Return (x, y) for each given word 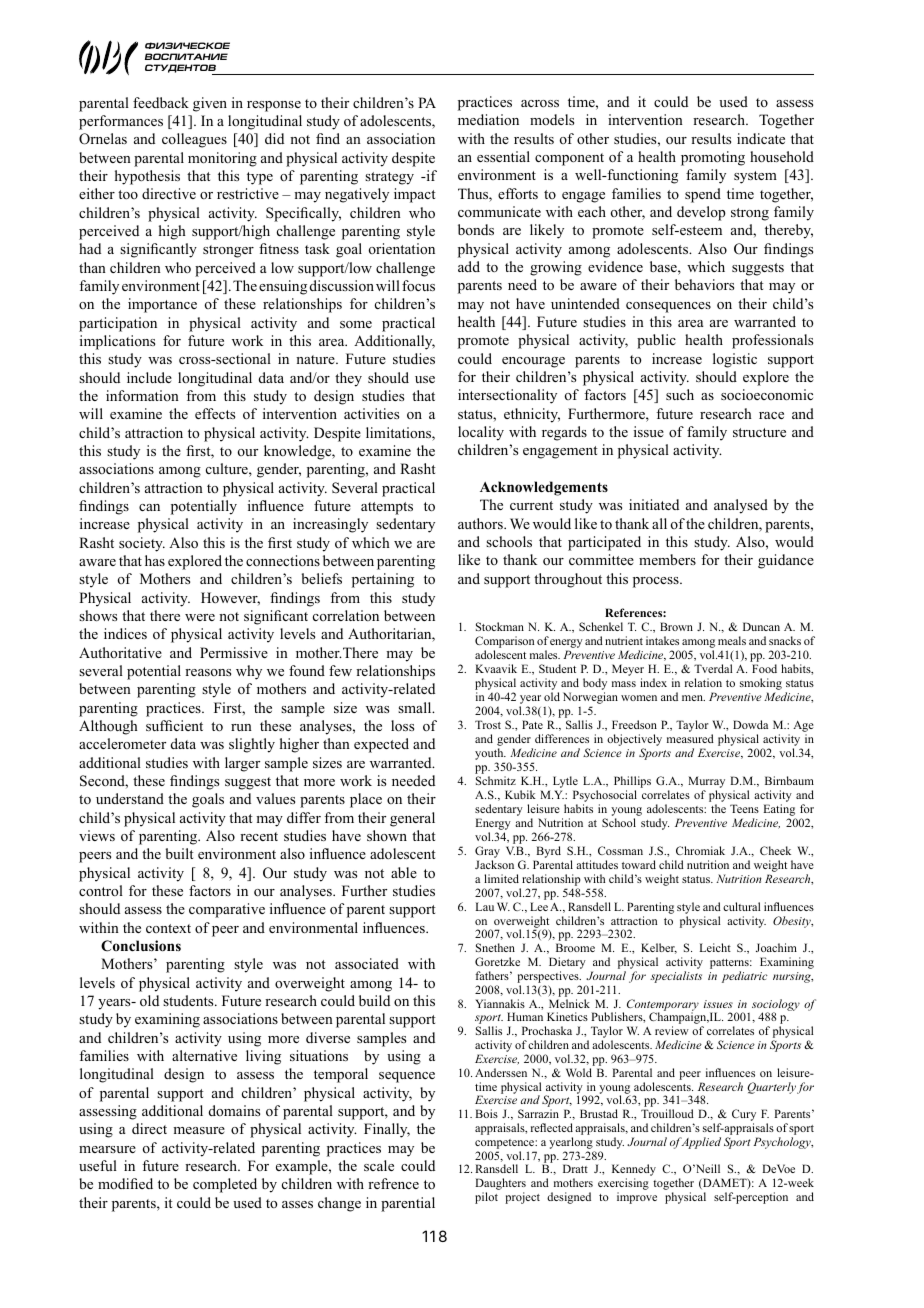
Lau (484, 906)
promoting (713, 158)
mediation (488, 119)
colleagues (194, 140)
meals (732, 640)
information (142, 396)
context (168, 928)
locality (481, 433)
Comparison (504, 643)
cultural (742, 906)
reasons (208, 672)
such (680, 394)
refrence (393, 1183)
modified (125, 1183)
